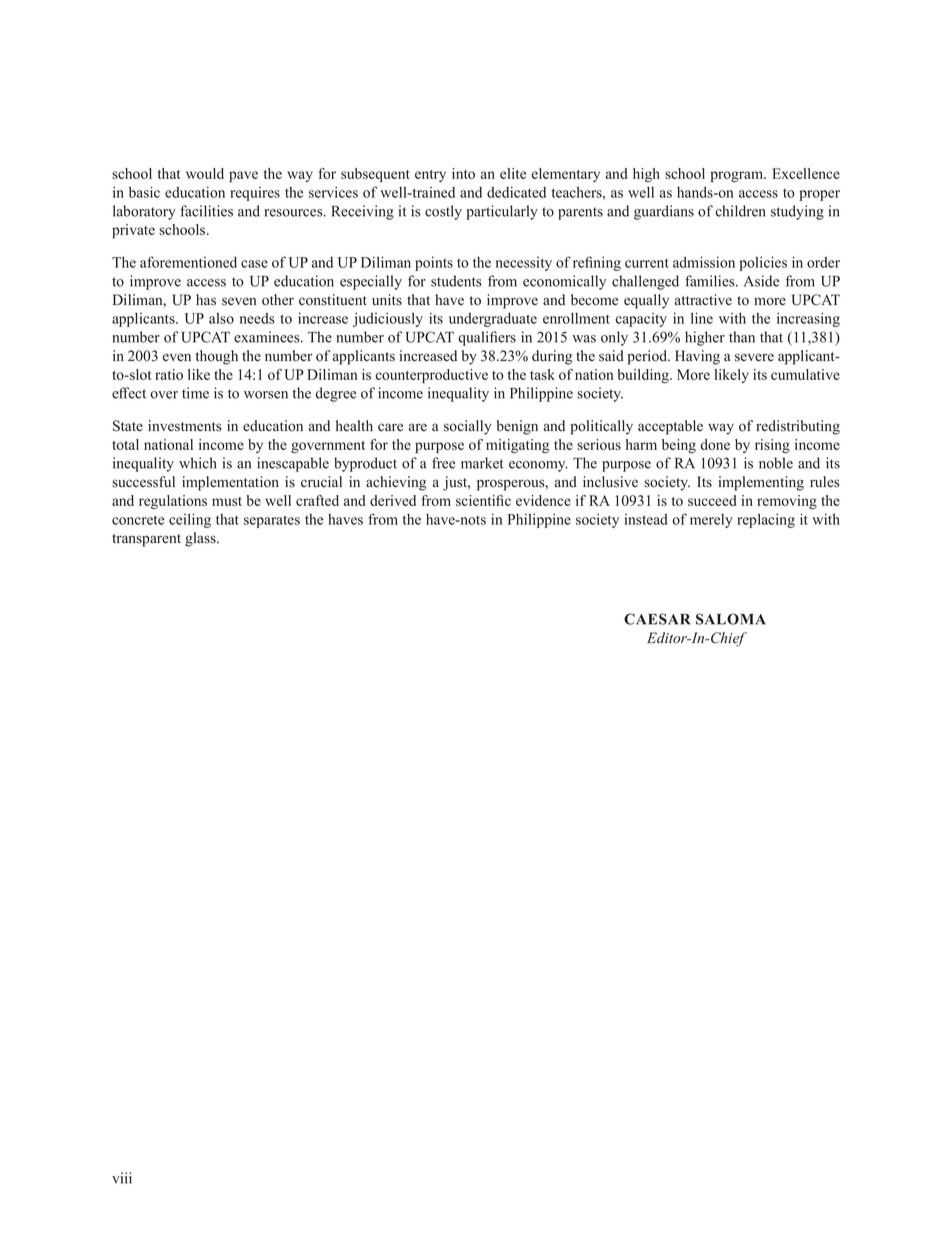 This screenshot has width=952, height=1233. Describe the element at coordinates (740, 211) in the screenshot. I see `children` at that location.
